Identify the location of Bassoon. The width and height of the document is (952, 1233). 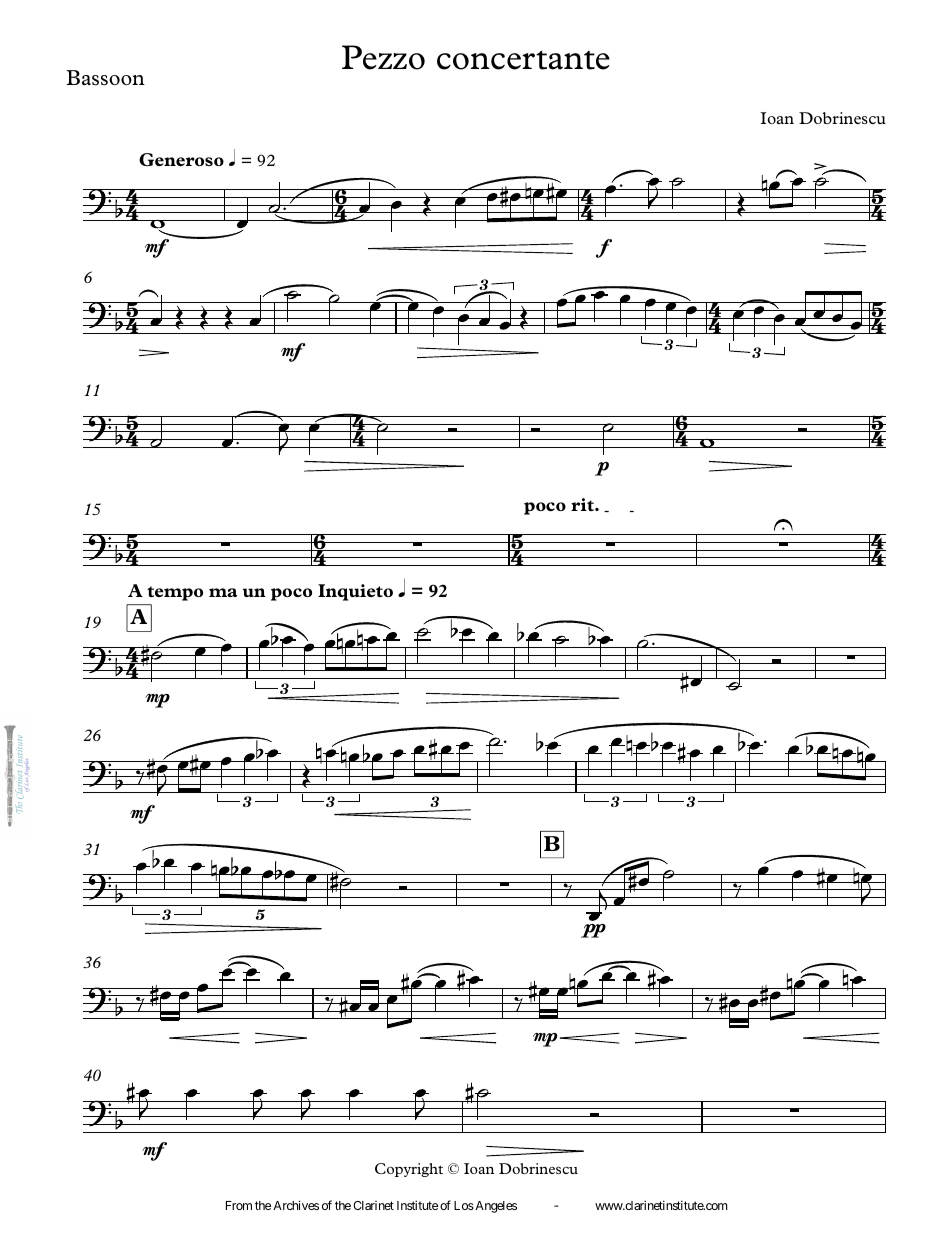
(105, 78).
